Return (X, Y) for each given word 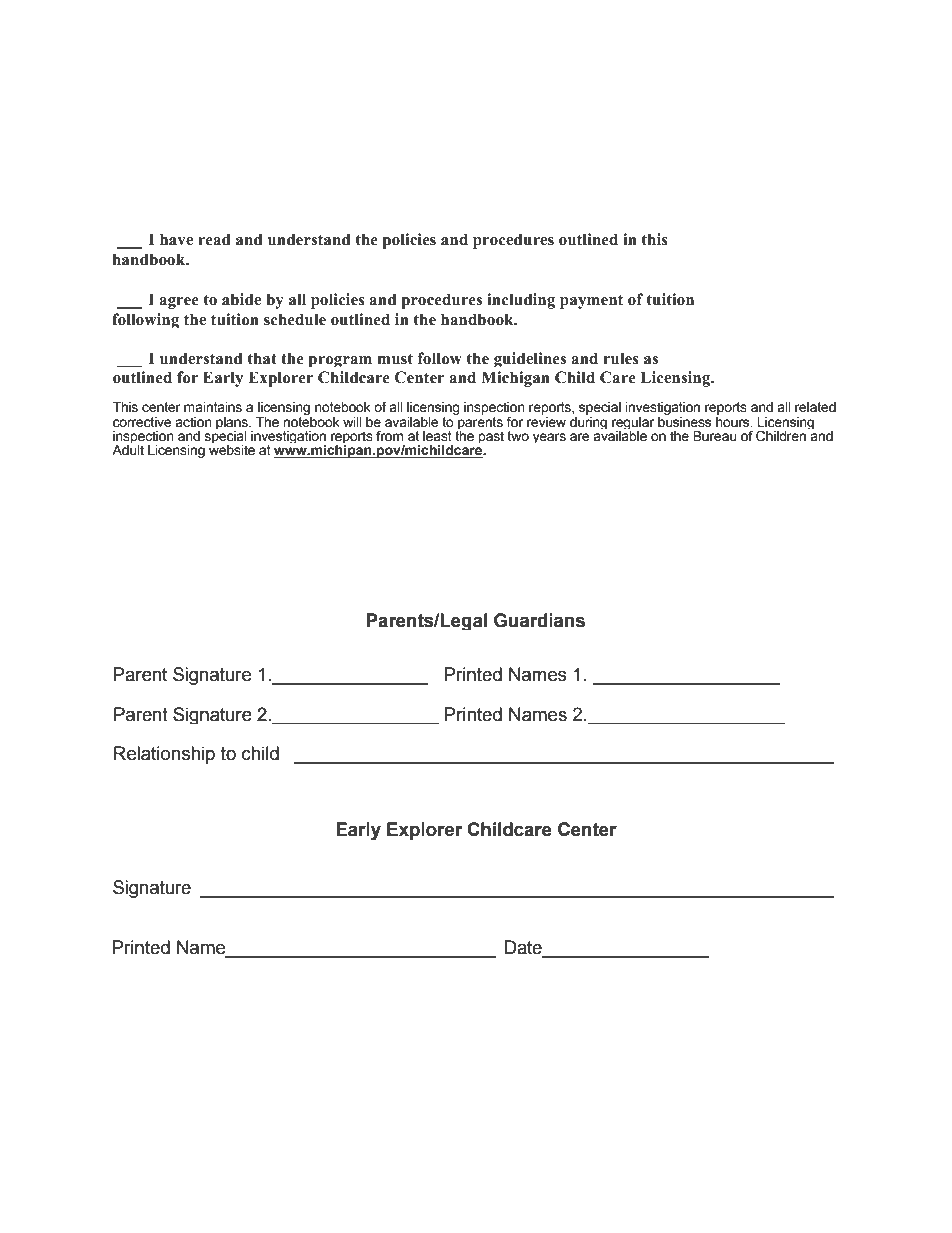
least (437, 436)
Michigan (515, 379)
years (549, 438)
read (214, 239)
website (232, 450)
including (521, 301)
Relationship (164, 755)
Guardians (539, 620)
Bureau (714, 436)
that (262, 358)
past (491, 437)
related (815, 407)
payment (591, 302)
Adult (128, 450)
